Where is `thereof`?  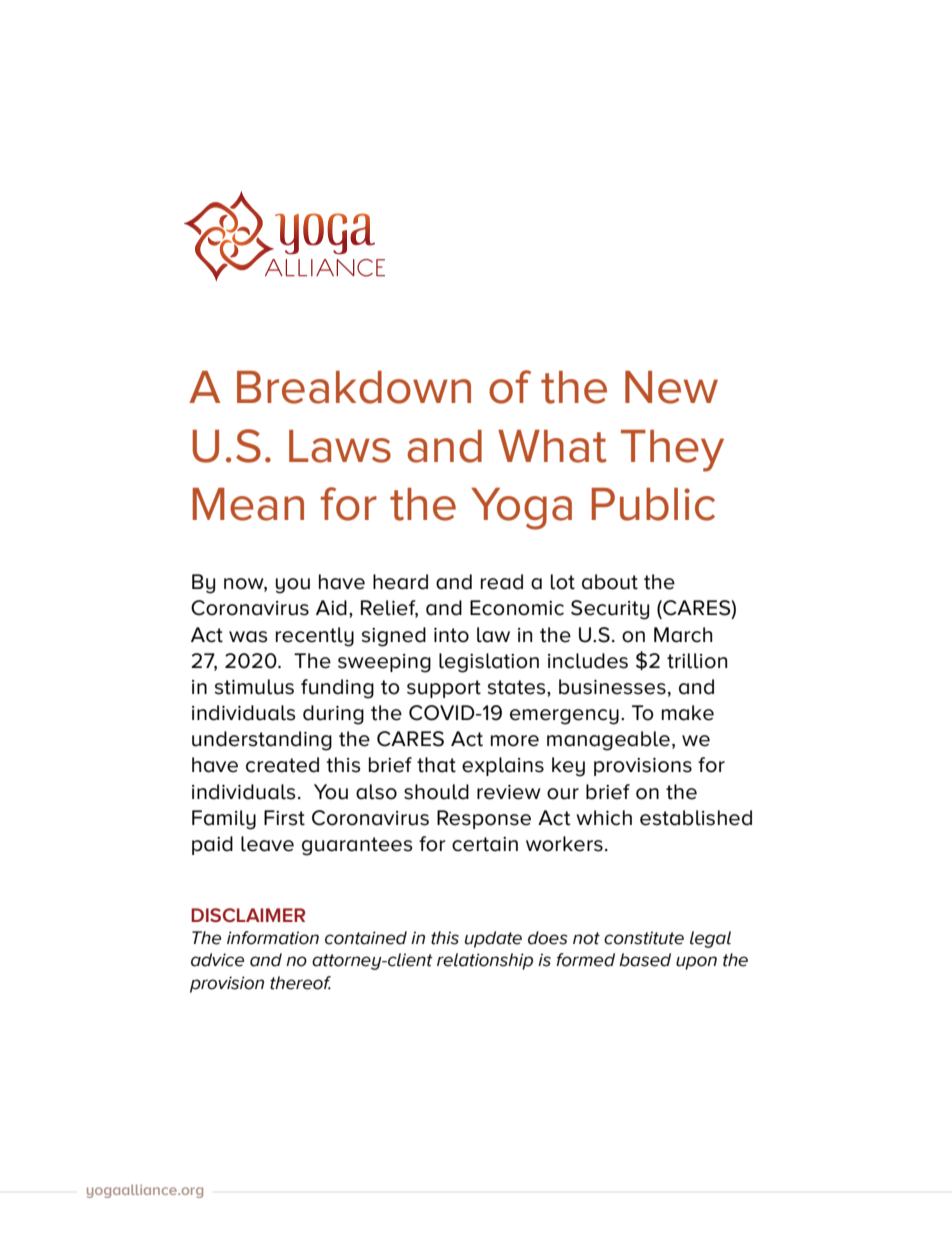 thereof is located at coordinates (300, 983).
